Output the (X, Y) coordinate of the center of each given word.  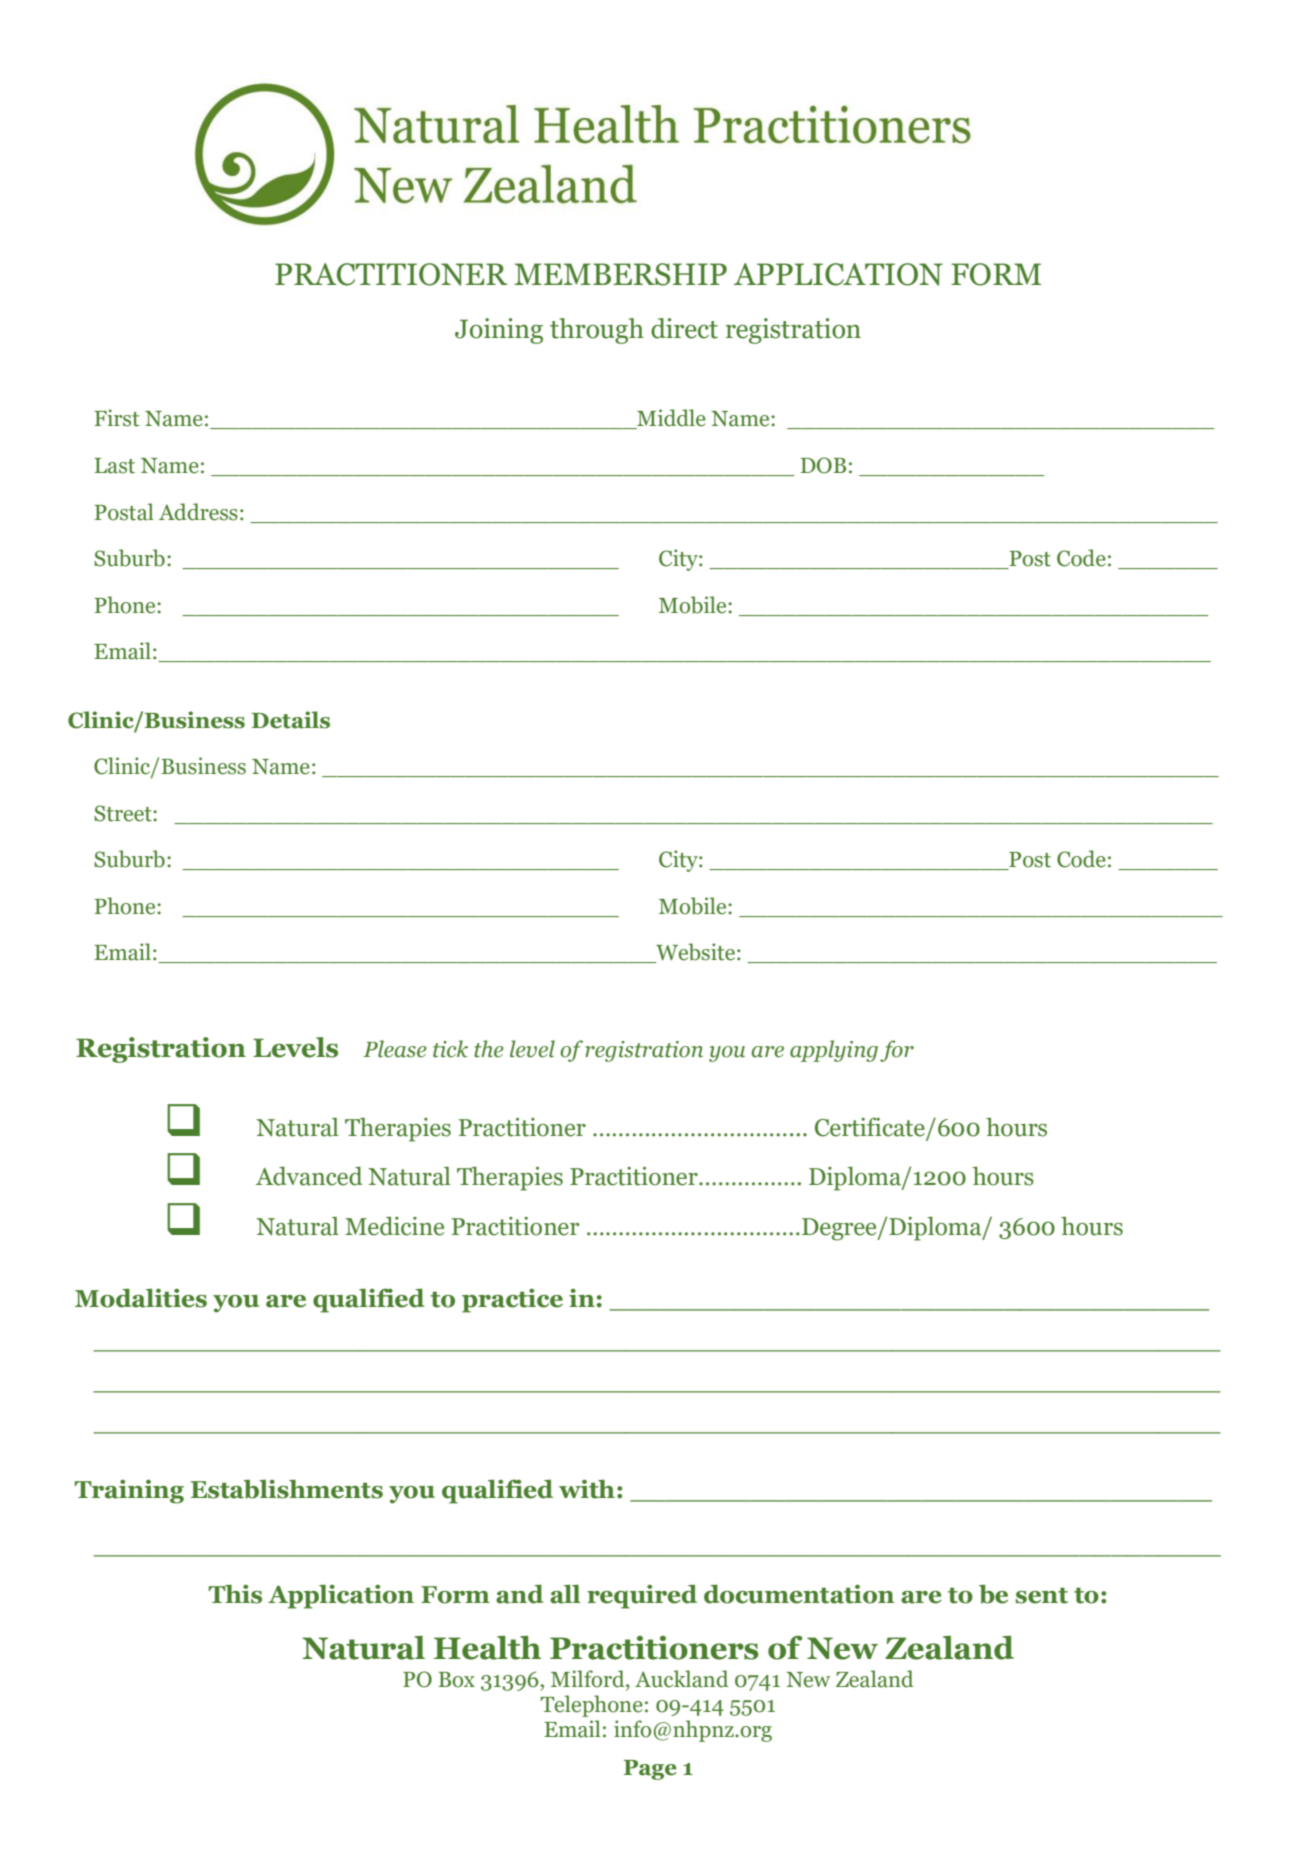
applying (834, 1051)
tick (450, 1049)
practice (512, 1301)
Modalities (141, 1298)
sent (1042, 1595)
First (117, 418)
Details (291, 720)
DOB (823, 465)
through (597, 331)
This (235, 1594)
